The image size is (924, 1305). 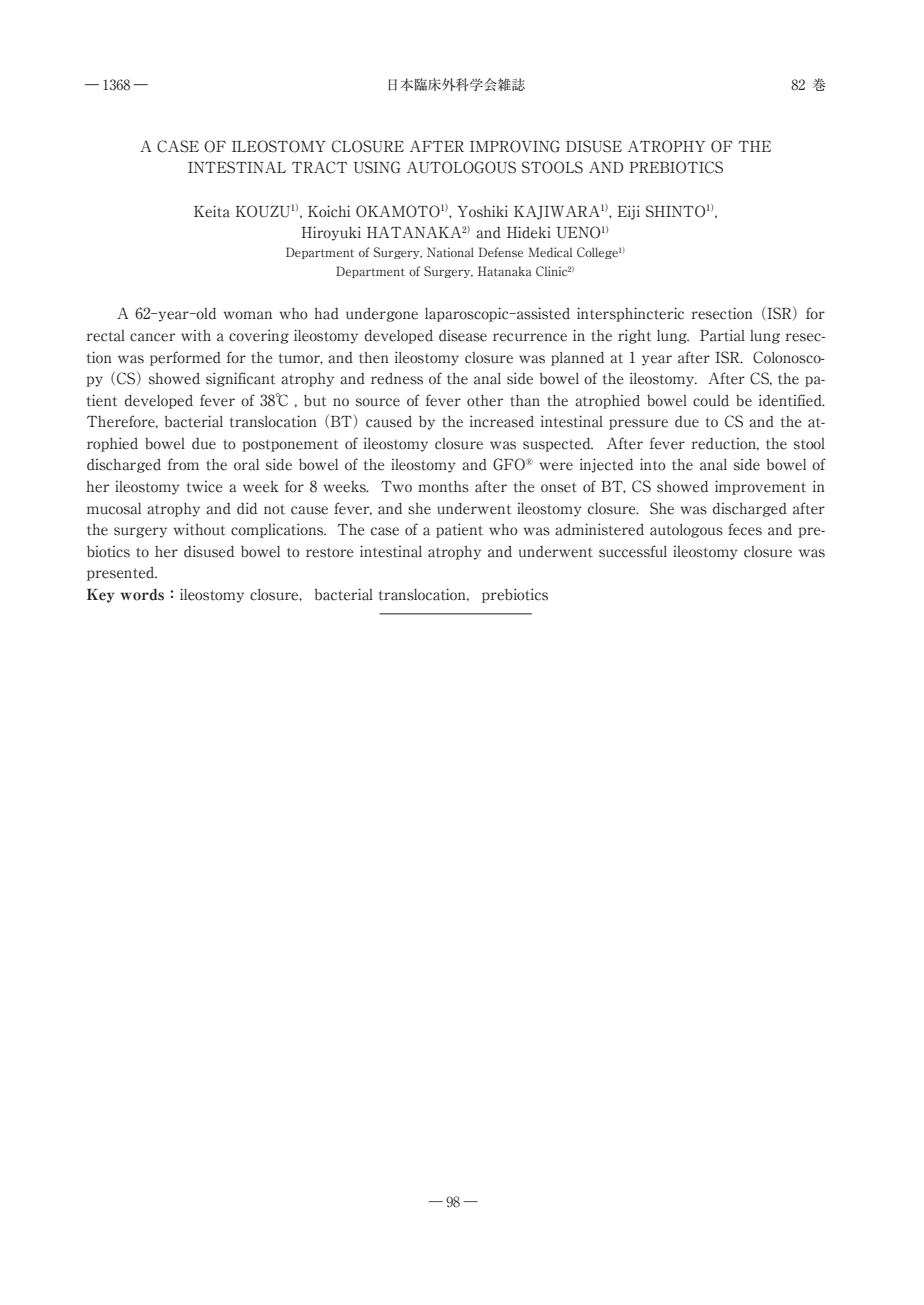 What do you see at coordinates (711, 401) in the document?
I see `could` at bounding box center [711, 401].
